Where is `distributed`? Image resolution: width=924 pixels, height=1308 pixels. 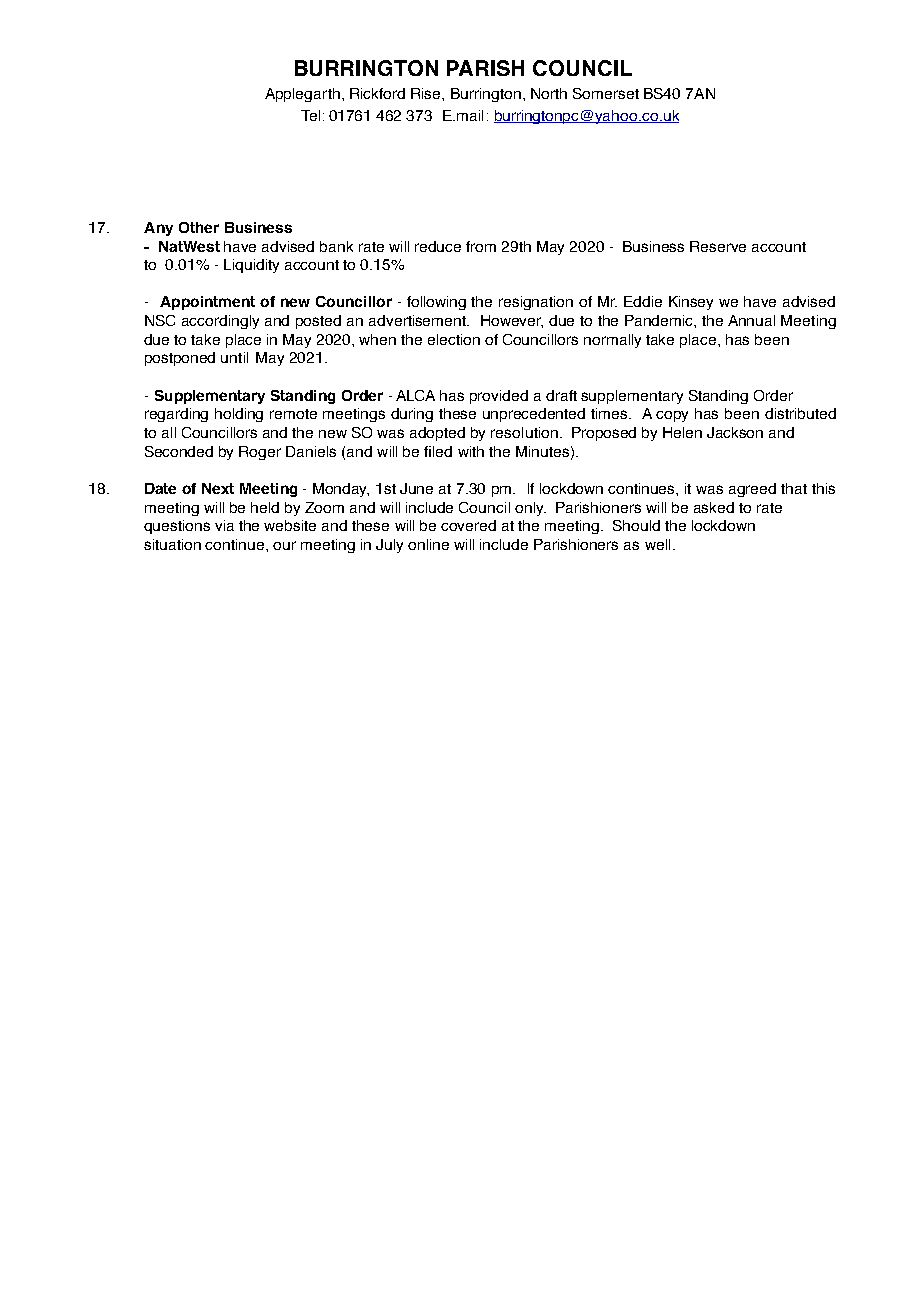 distributed is located at coordinates (800, 413).
